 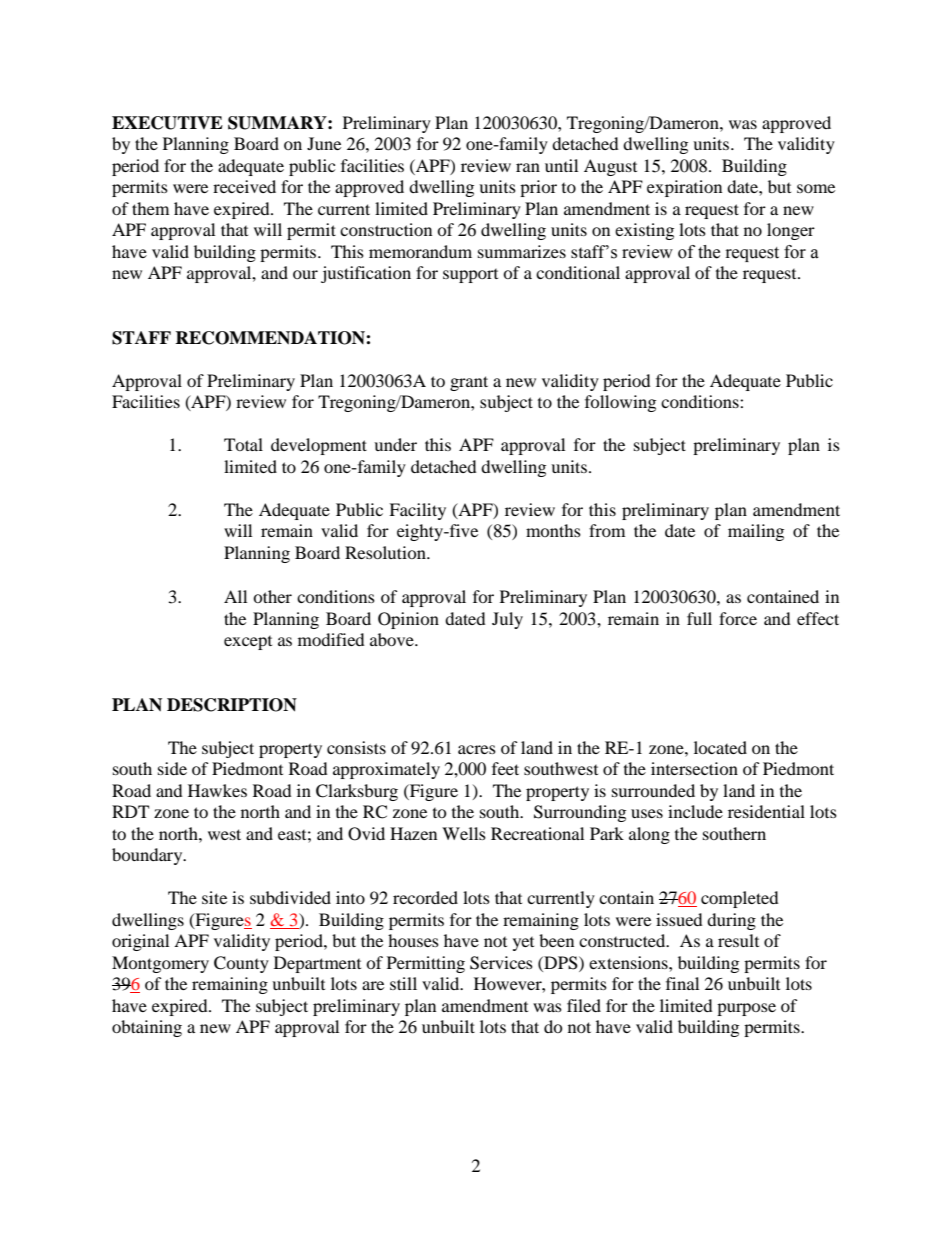 I want to click on All, so click(x=235, y=596).
